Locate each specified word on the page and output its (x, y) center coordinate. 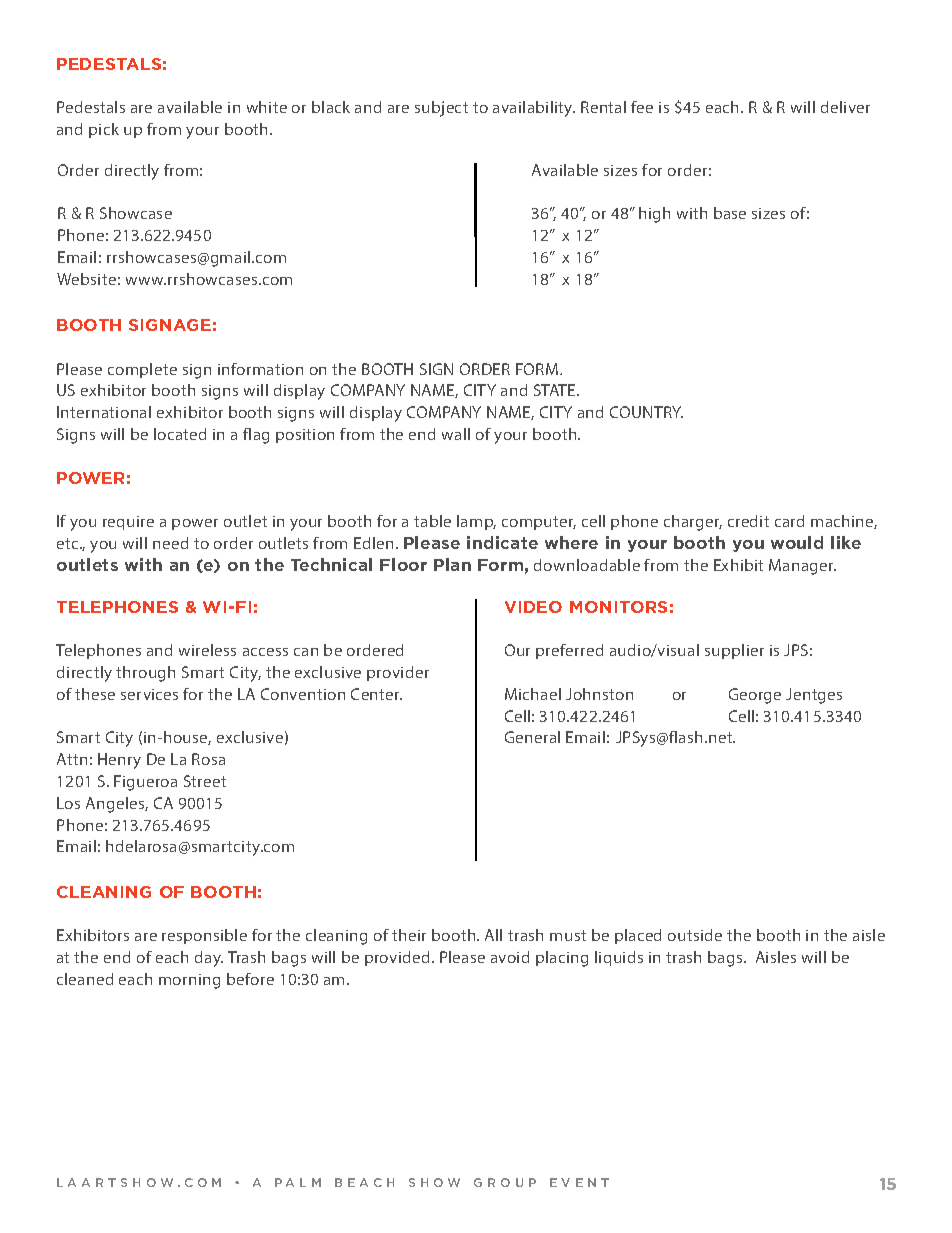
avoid (510, 957)
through (145, 674)
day (209, 959)
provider (398, 673)
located (180, 434)
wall (456, 434)
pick (104, 130)
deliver (845, 107)
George (755, 696)
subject (441, 109)
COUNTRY (646, 412)
